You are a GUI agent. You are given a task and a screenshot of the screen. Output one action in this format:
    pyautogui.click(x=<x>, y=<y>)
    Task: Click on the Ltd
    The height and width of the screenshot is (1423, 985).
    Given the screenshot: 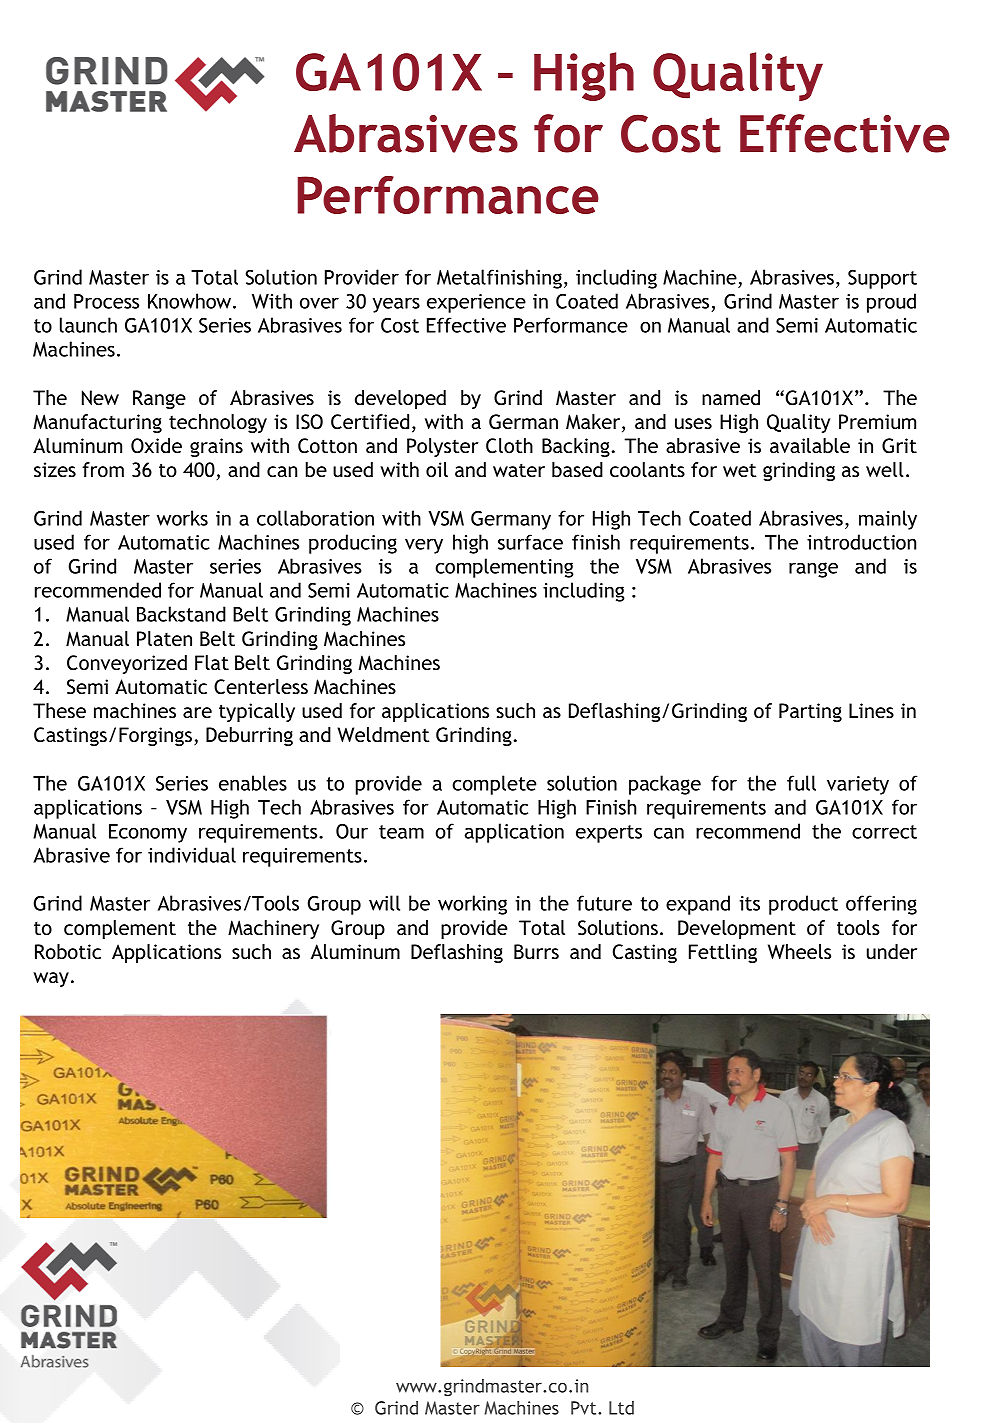 What is the action you would take?
    pyautogui.click(x=621, y=1408)
